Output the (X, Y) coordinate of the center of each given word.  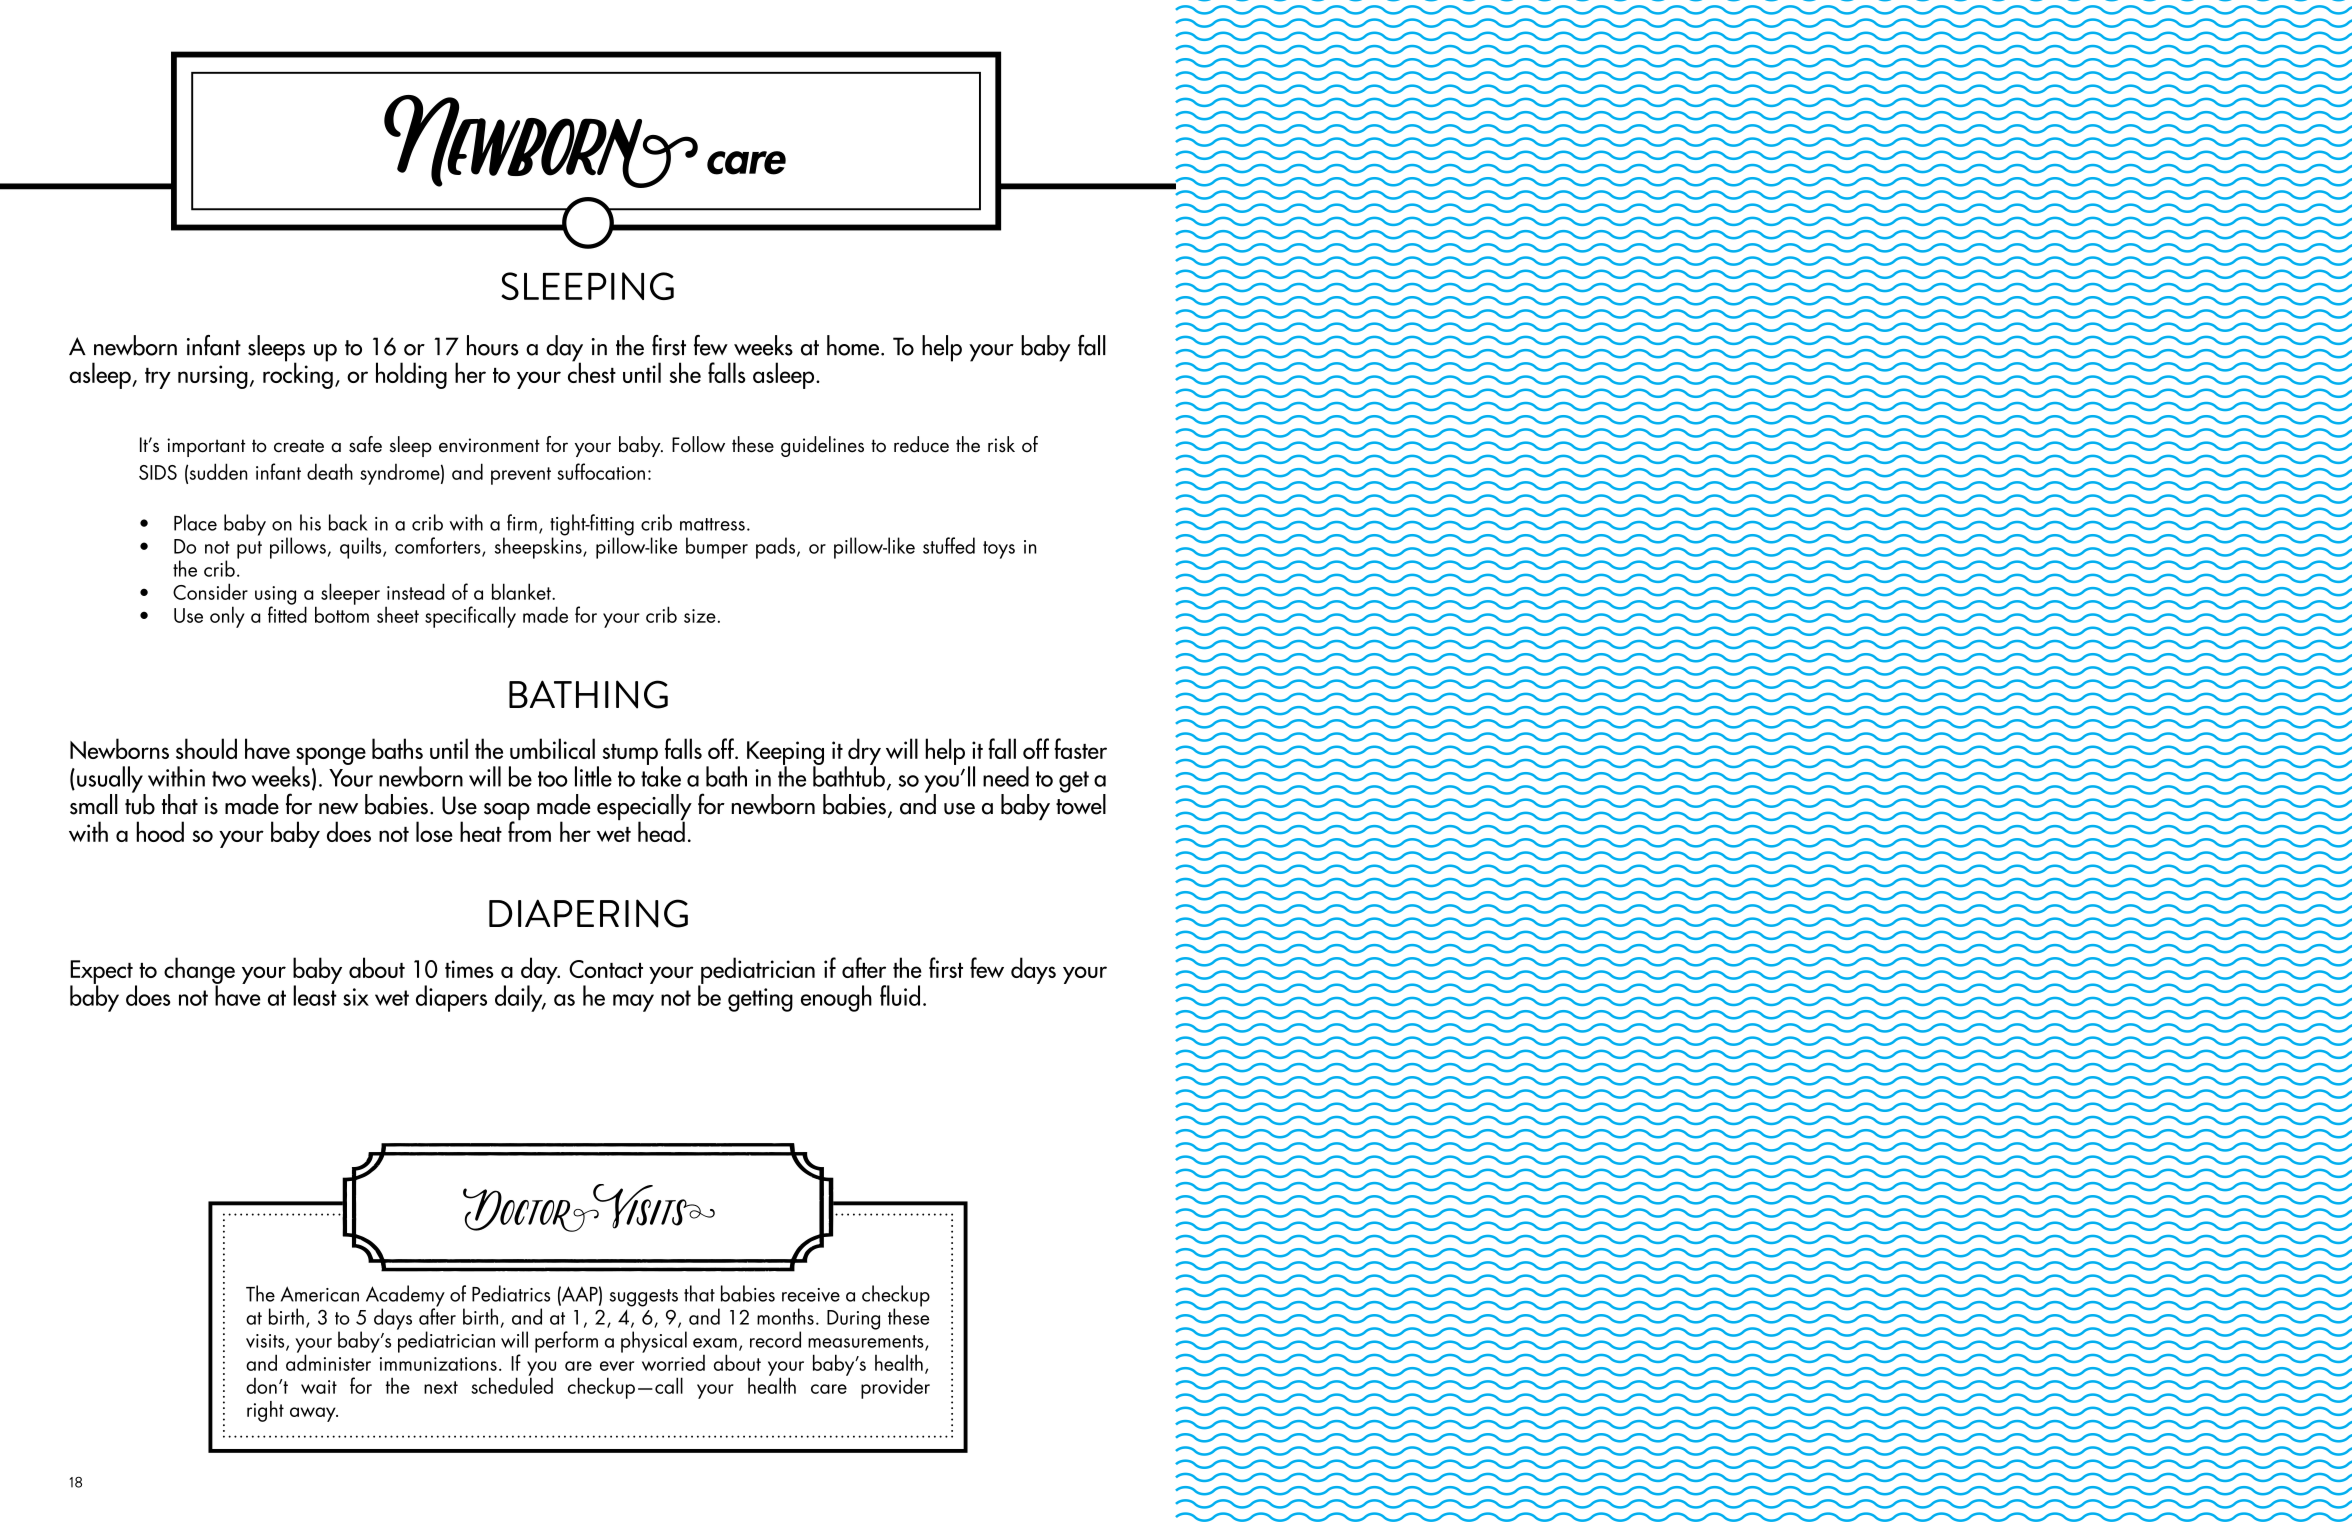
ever (617, 1366)
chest (592, 371)
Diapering (588, 913)
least (315, 994)
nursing (213, 377)
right (265, 1411)
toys (999, 550)
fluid (900, 995)
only (227, 617)
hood (160, 831)
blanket (522, 591)
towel (1081, 803)
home (853, 345)
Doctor (532, 1209)
